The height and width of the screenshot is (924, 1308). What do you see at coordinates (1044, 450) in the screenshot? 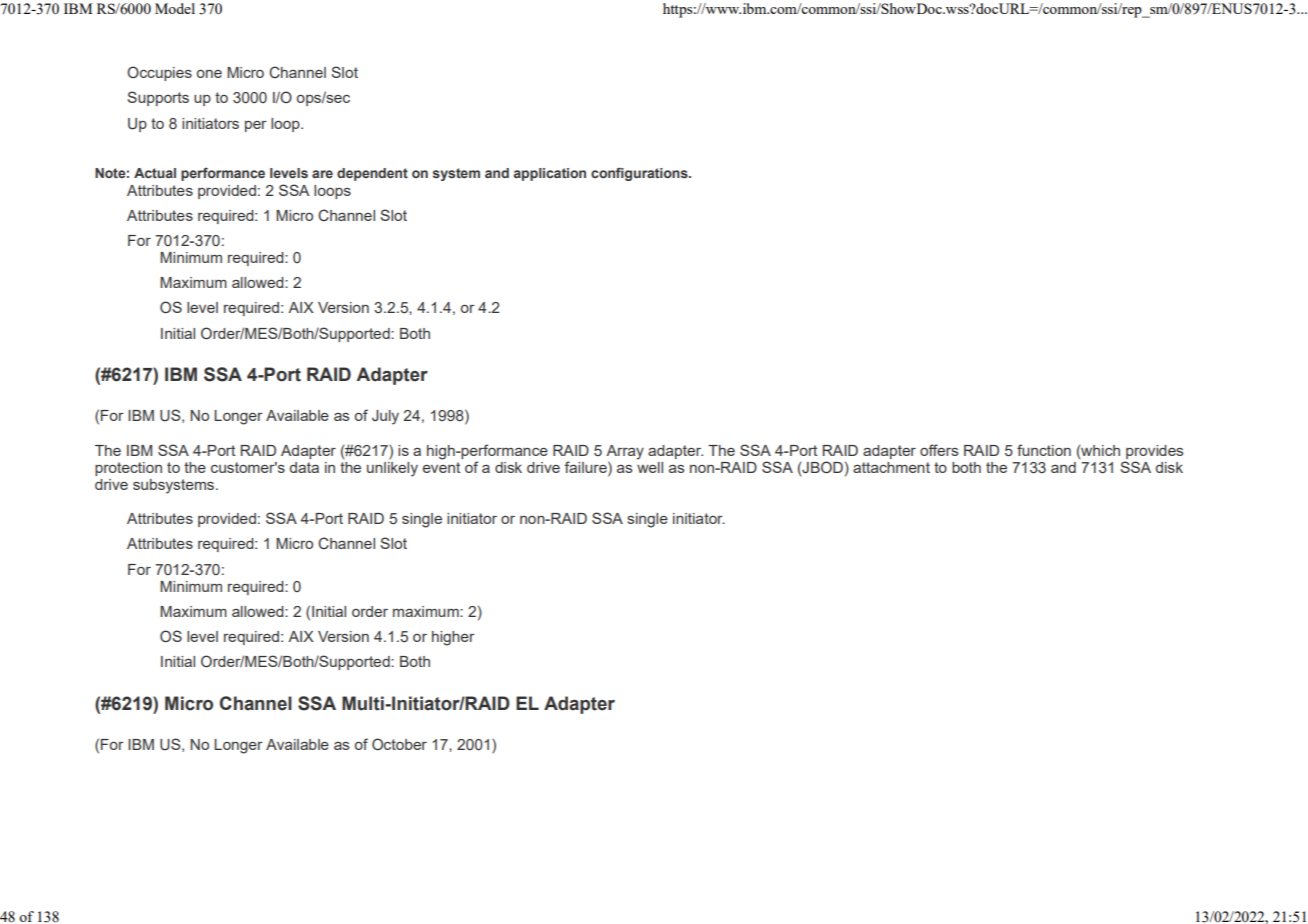
I see `function` at bounding box center [1044, 450].
